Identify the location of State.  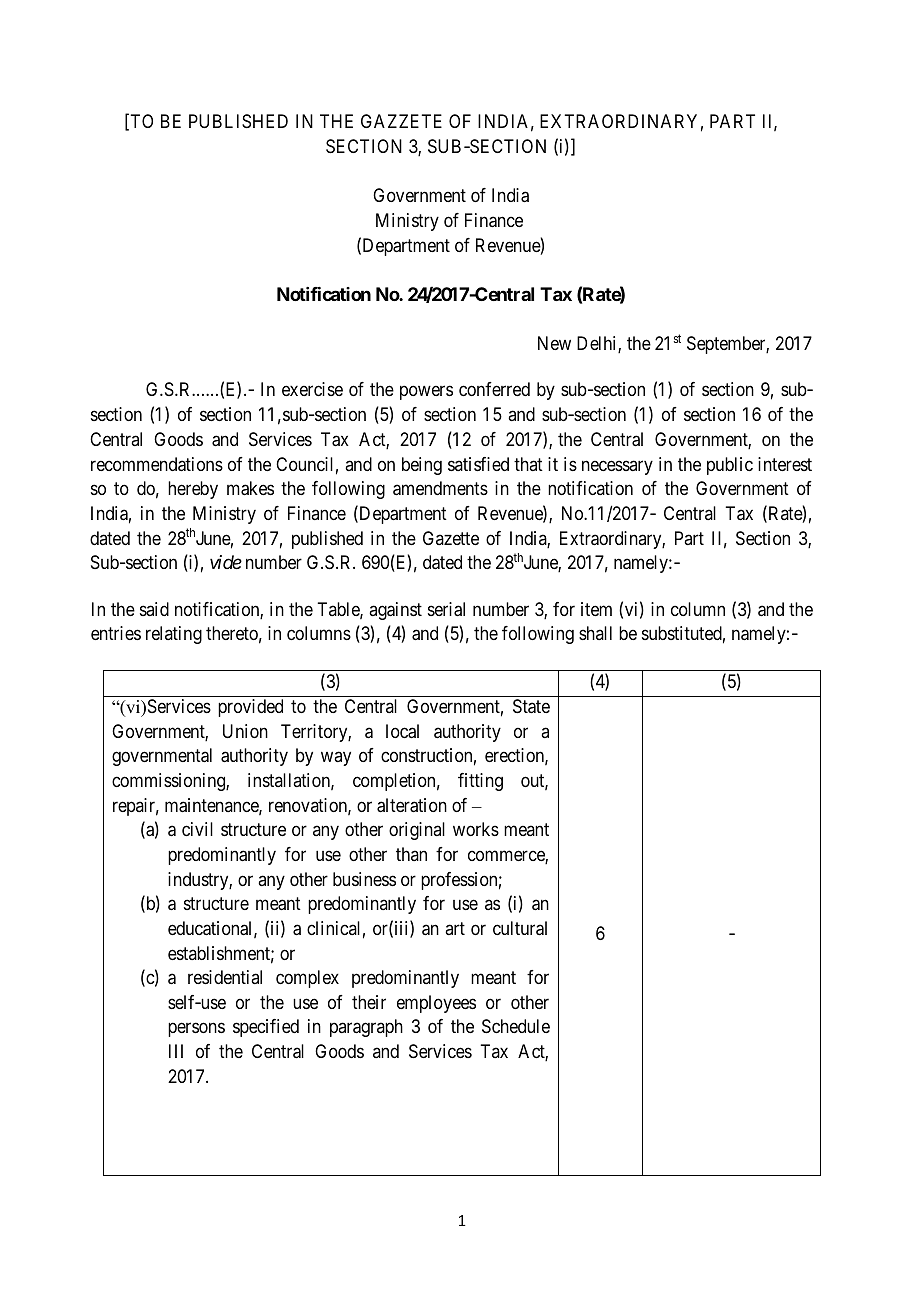
(531, 706).
